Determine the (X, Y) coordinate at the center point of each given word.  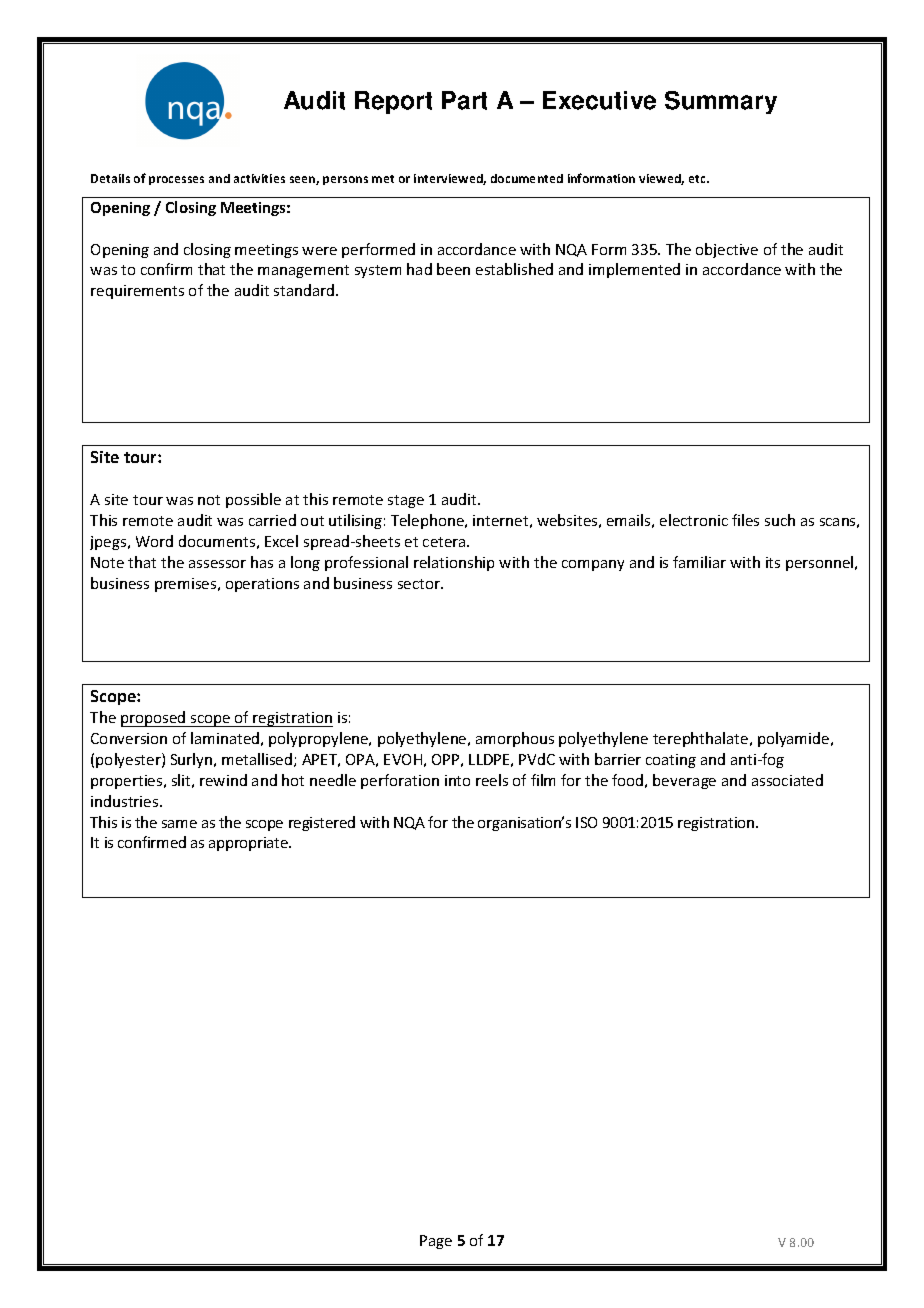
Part (464, 100)
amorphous (515, 739)
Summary (721, 102)
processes (176, 180)
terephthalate (702, 739)
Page (436, 1242)
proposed (154, 719)
